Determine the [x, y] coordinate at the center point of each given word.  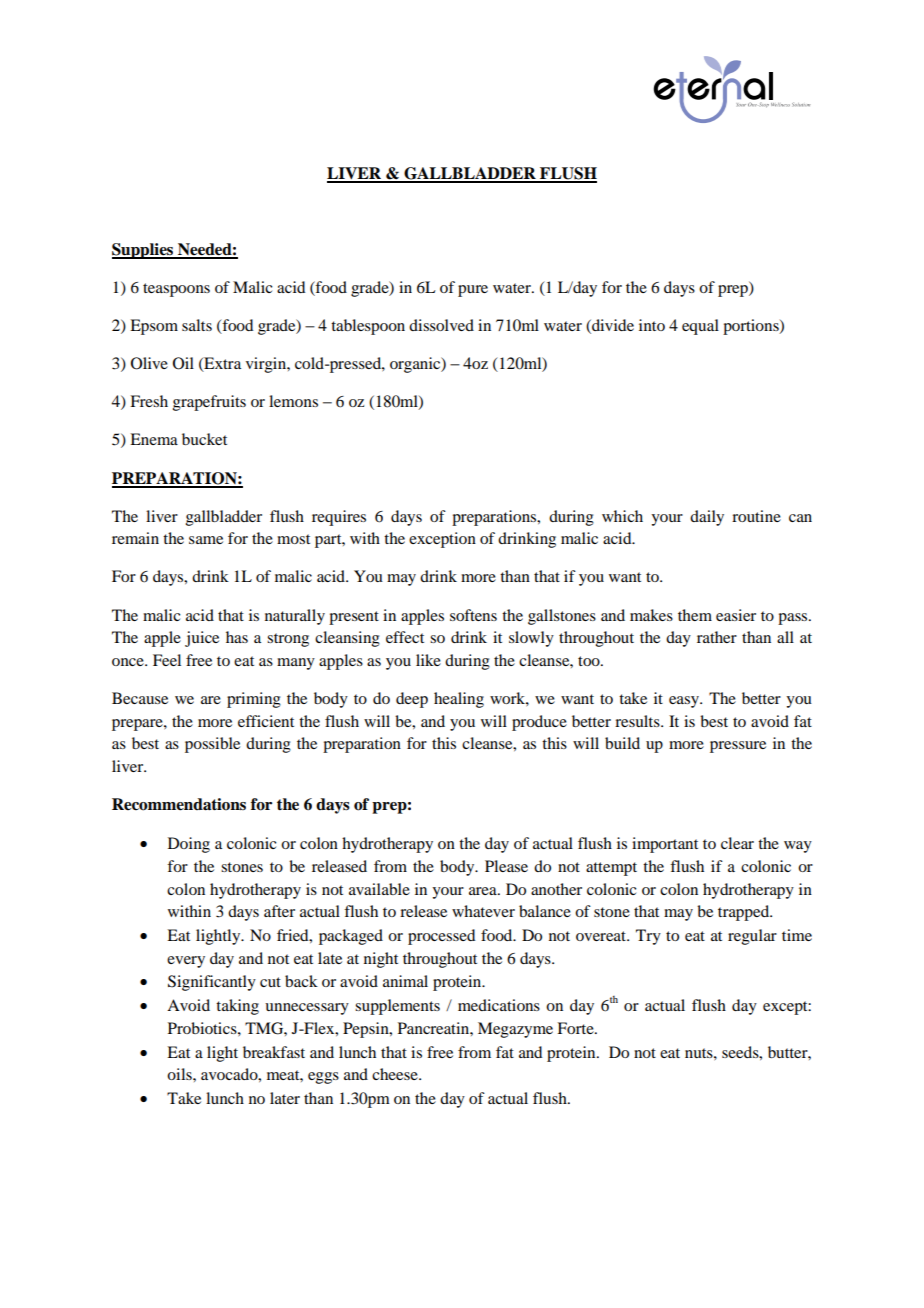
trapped [745, 913]
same [206, 540]
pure [473, 291]
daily [707, 518]
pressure [738, 747]
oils [180, 1074]
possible [212, 745]
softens [473, 615]
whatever [483, 911]
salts [197, 325]
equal [700, 327]
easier [736, 615]
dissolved [441, 325]
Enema [154, 439]
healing [459, 700]
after [279, 911]
